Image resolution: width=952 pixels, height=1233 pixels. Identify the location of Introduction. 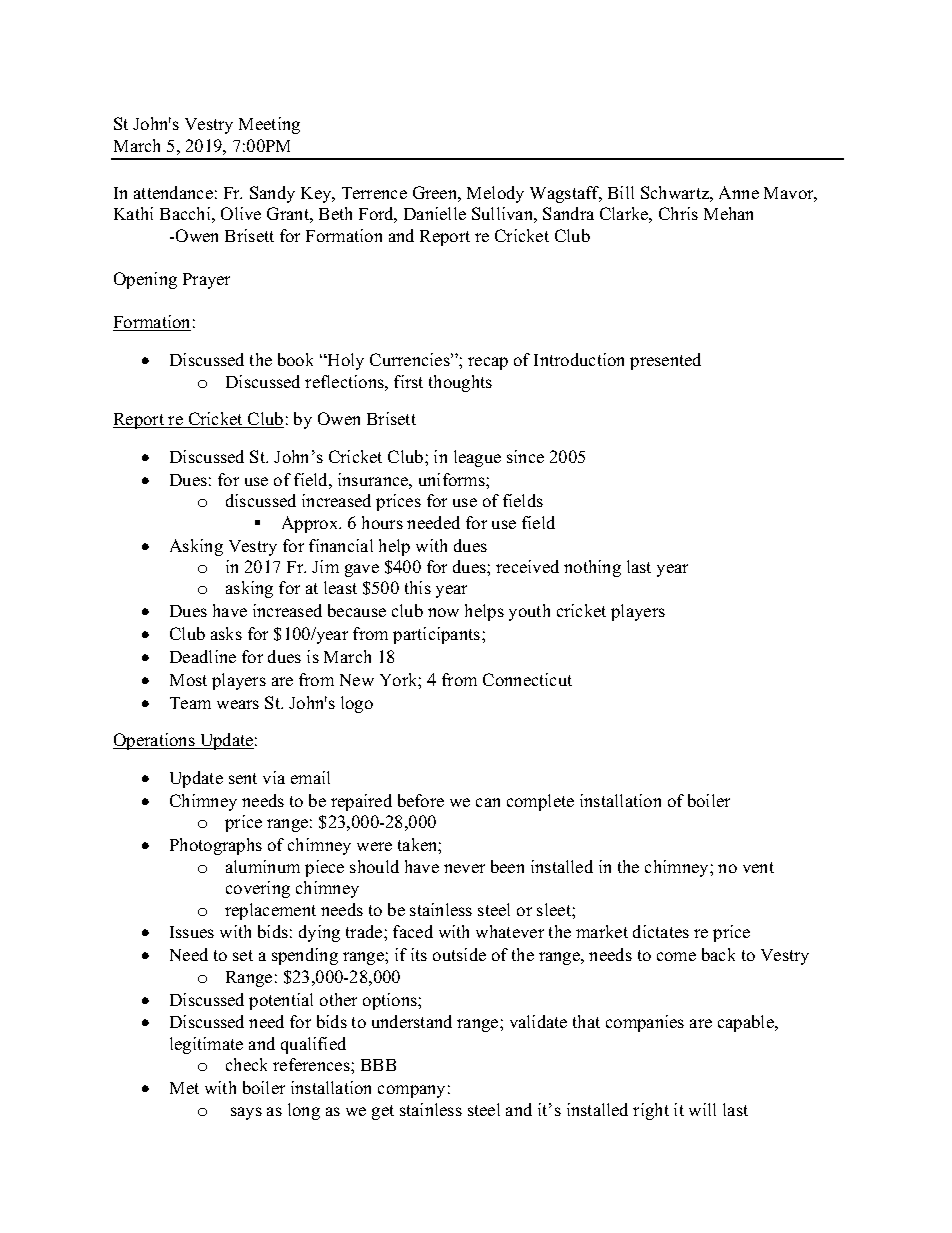
(579, 359).
